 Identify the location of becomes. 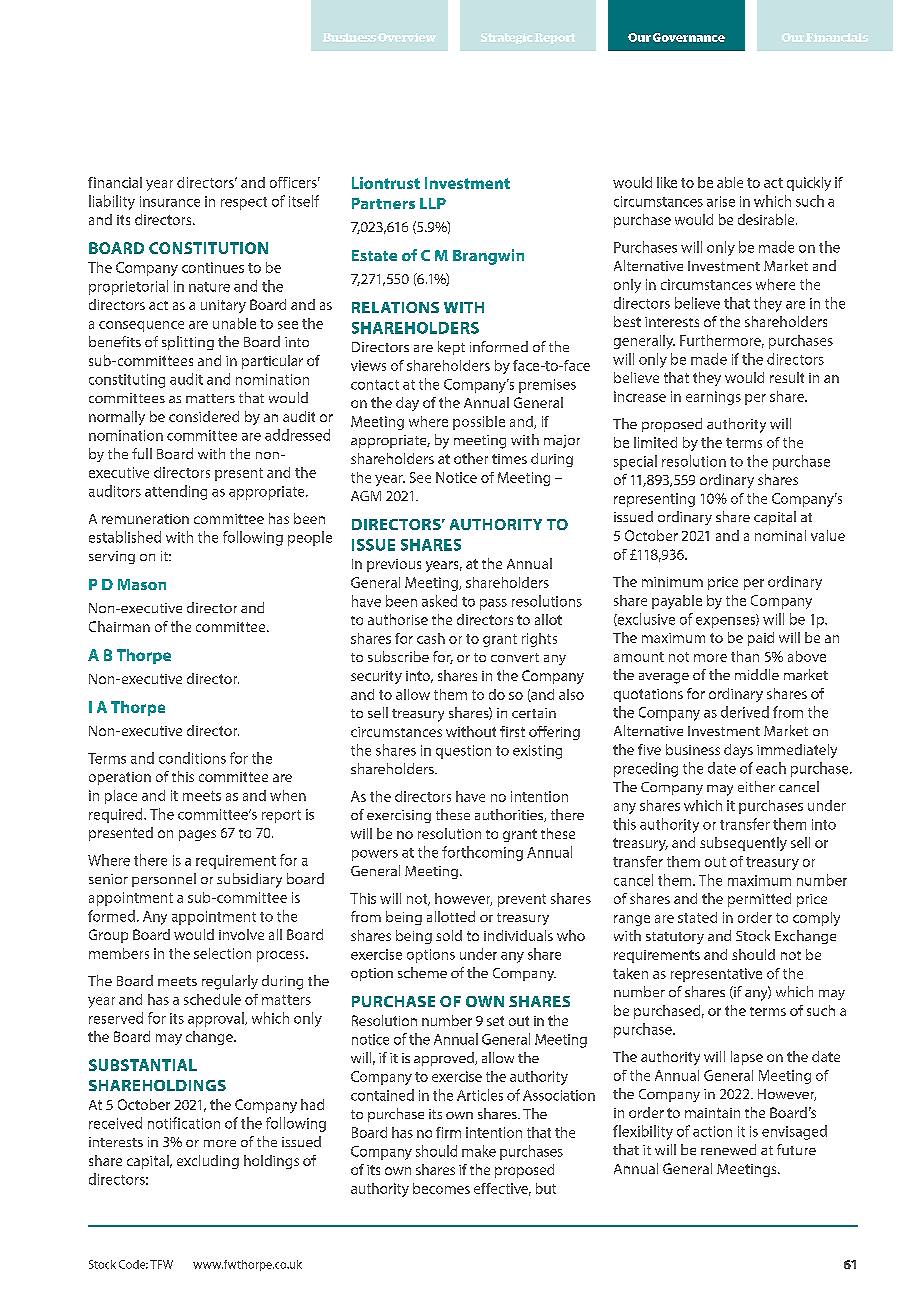
(441, 1188).
